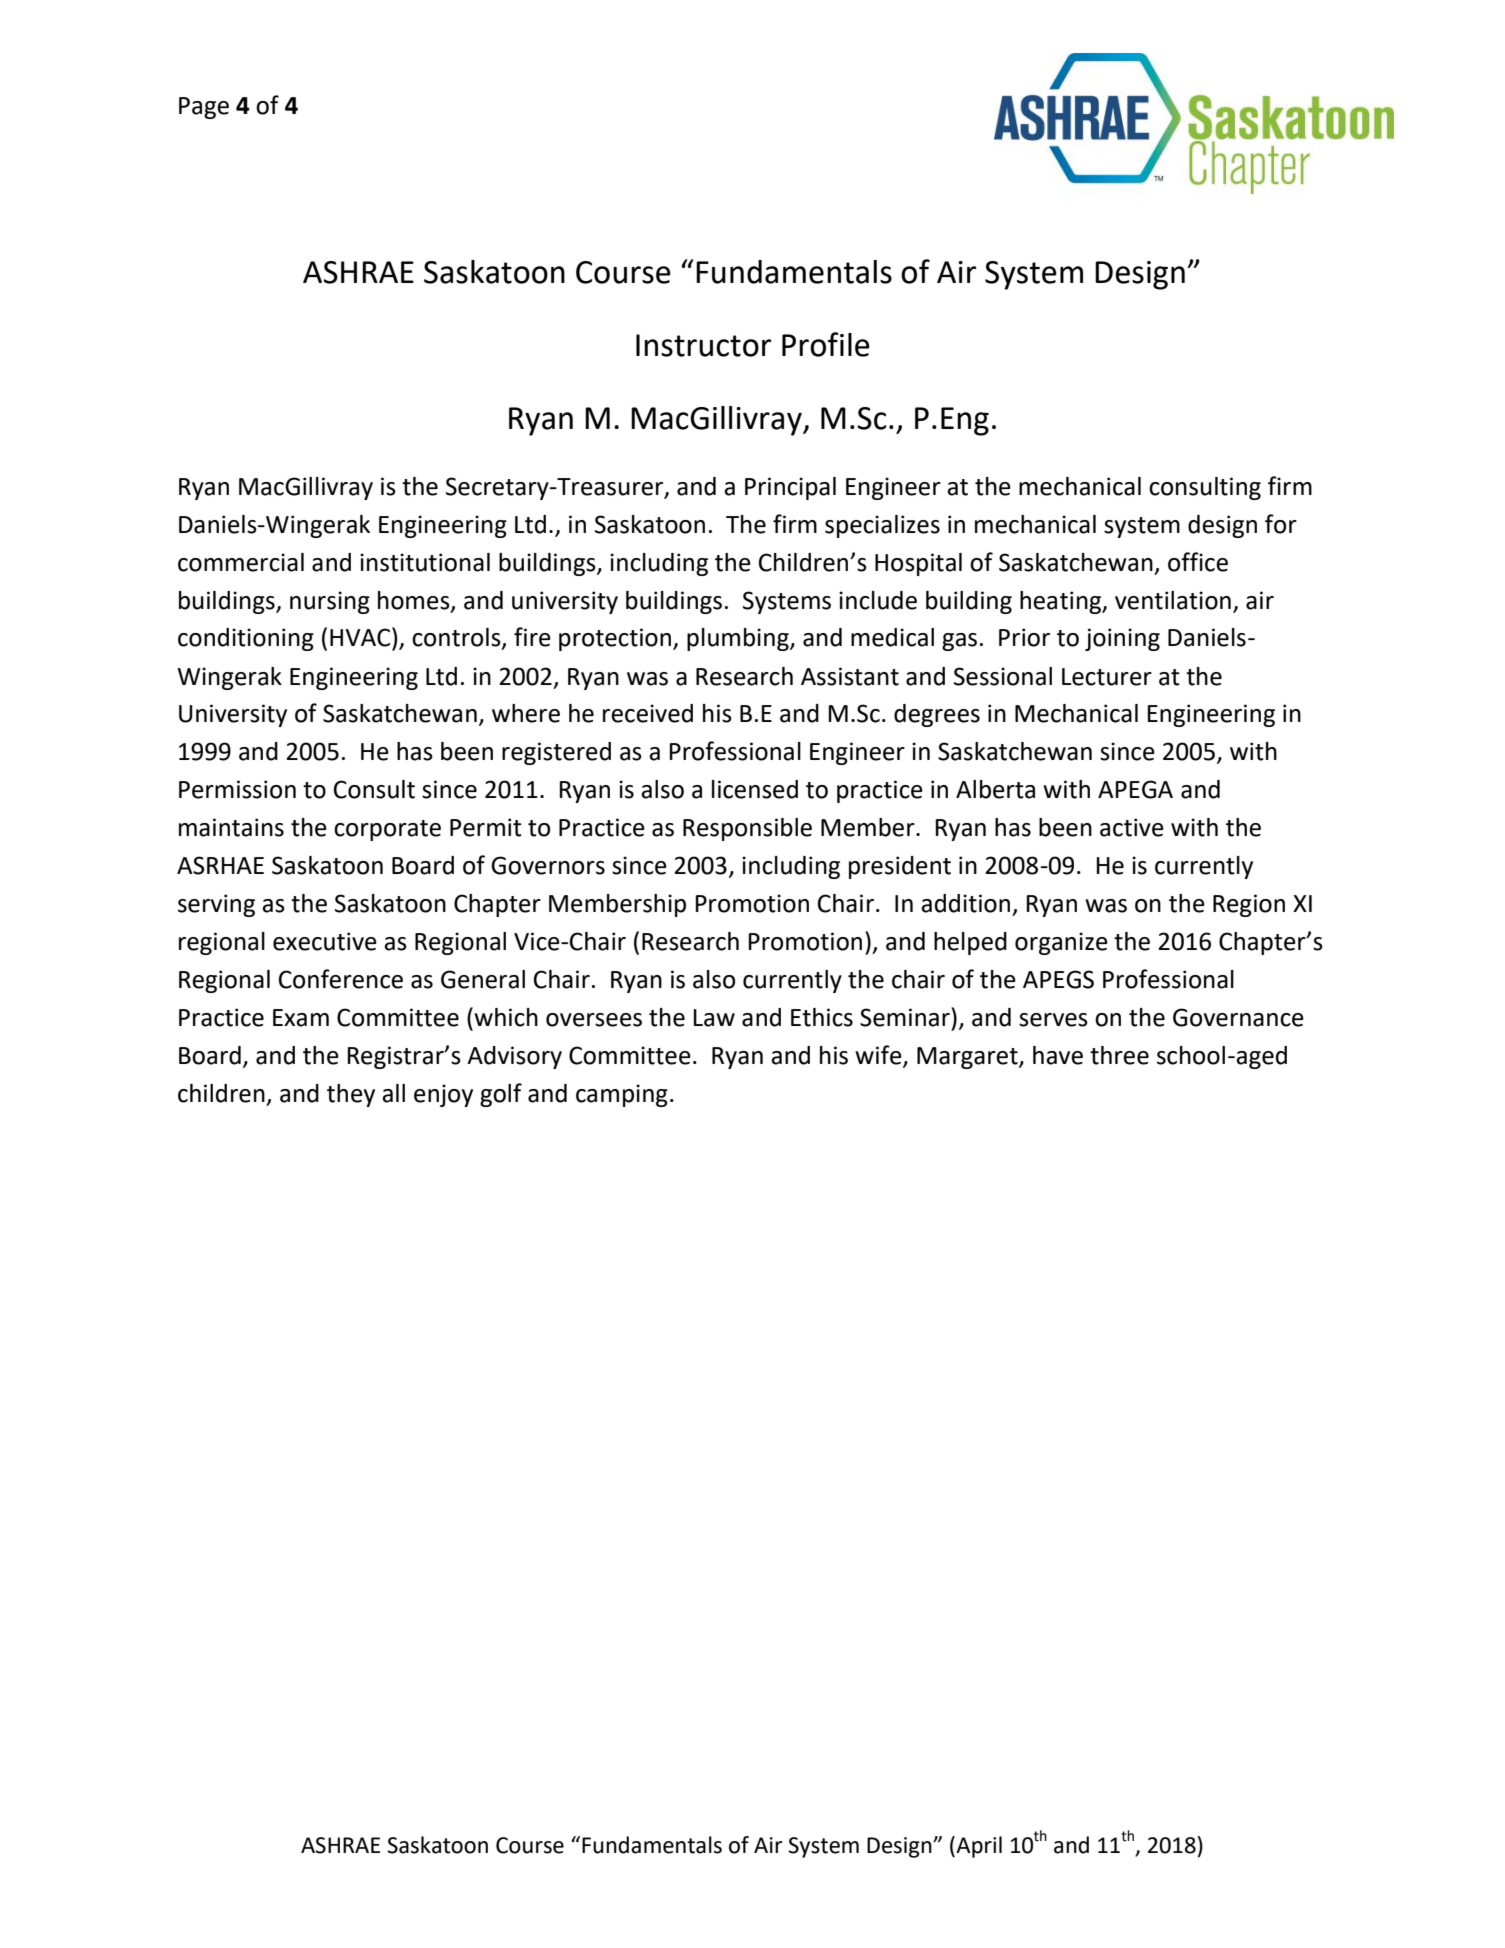 The width and height of the image is (1505, 1948). I want to click on active, so click(1132, 827).
